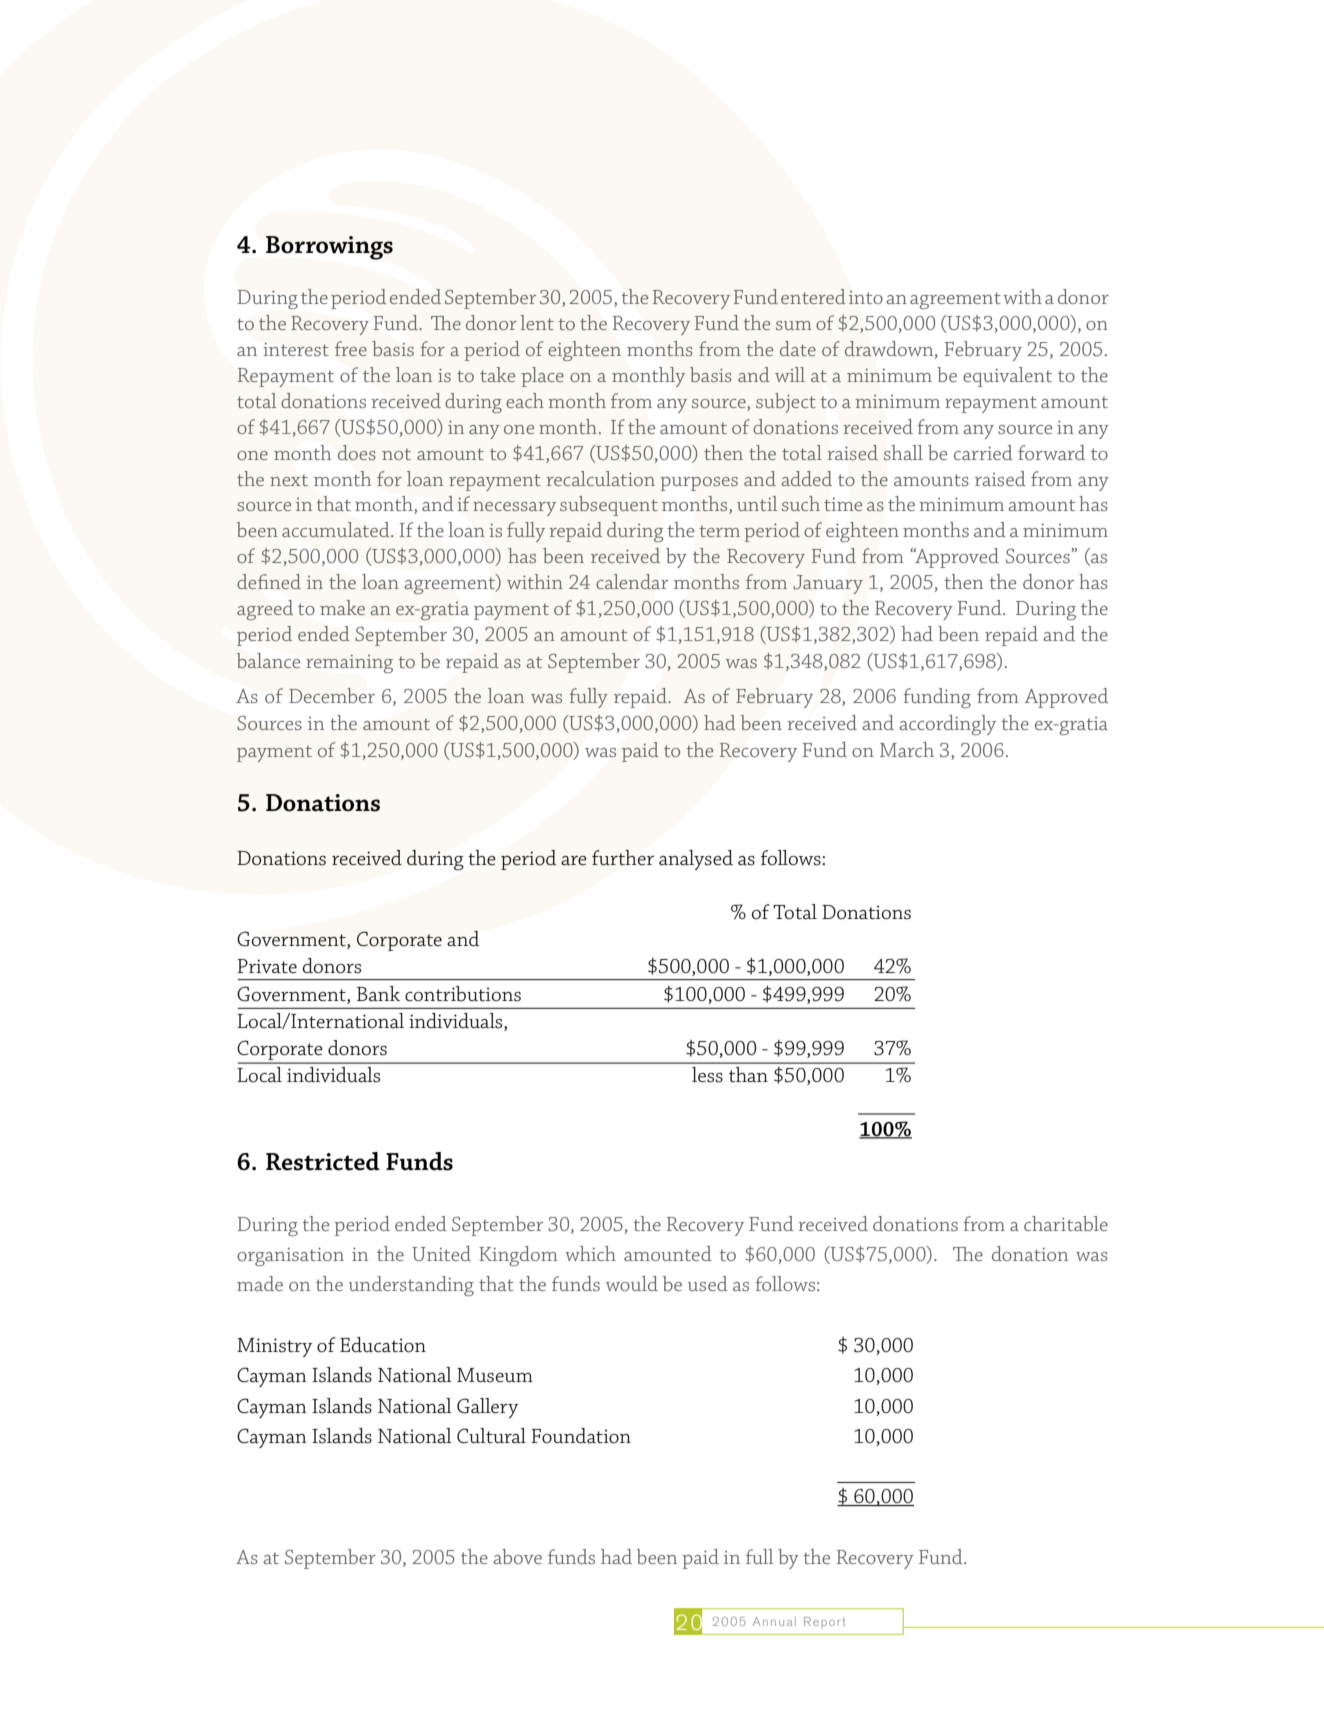 The width and height of the screenshot is (1324, 1713). I want to click on Borrowings, so click(329, 248).
